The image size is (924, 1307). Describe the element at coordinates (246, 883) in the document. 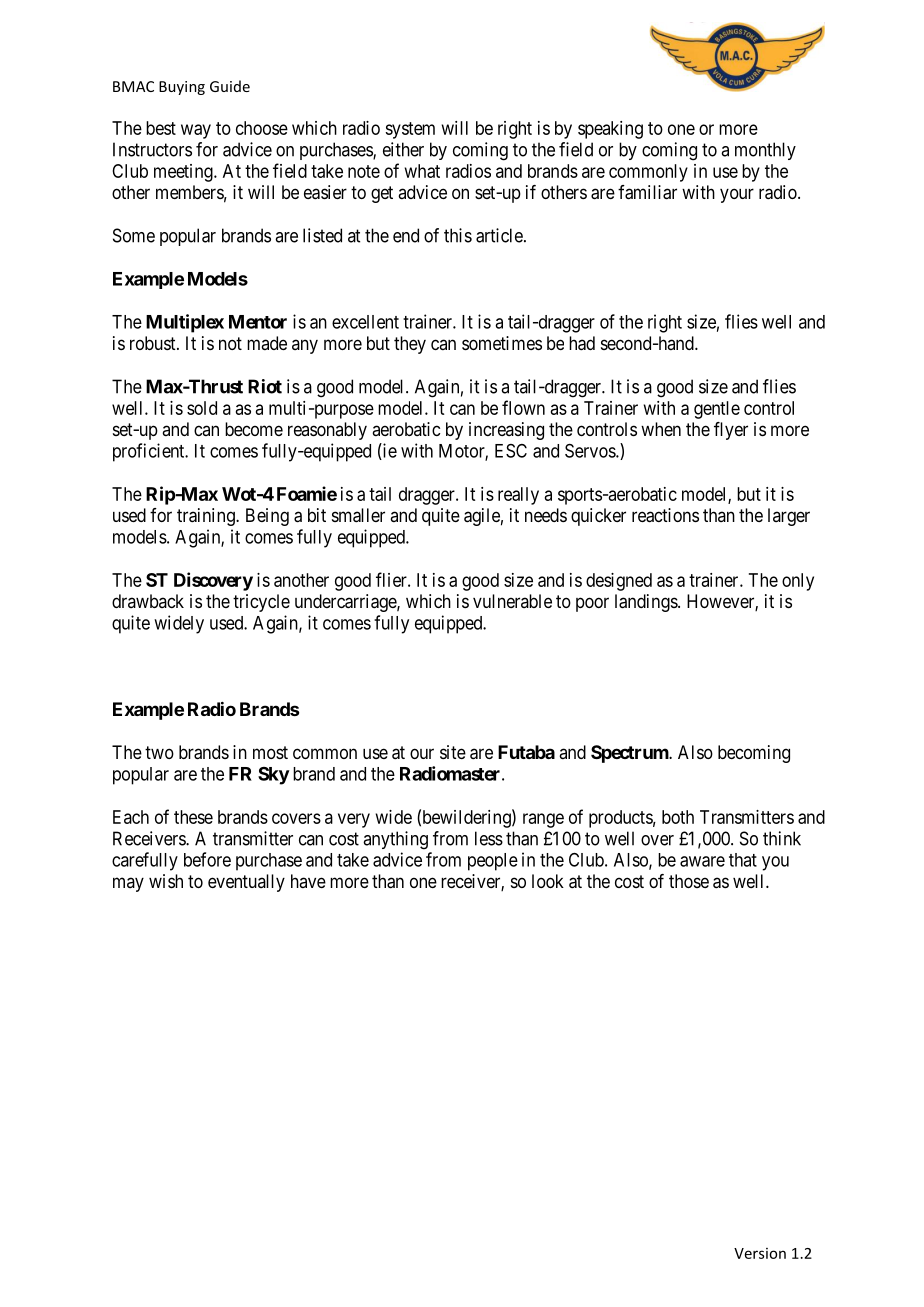

I see `eventually` at that location.
